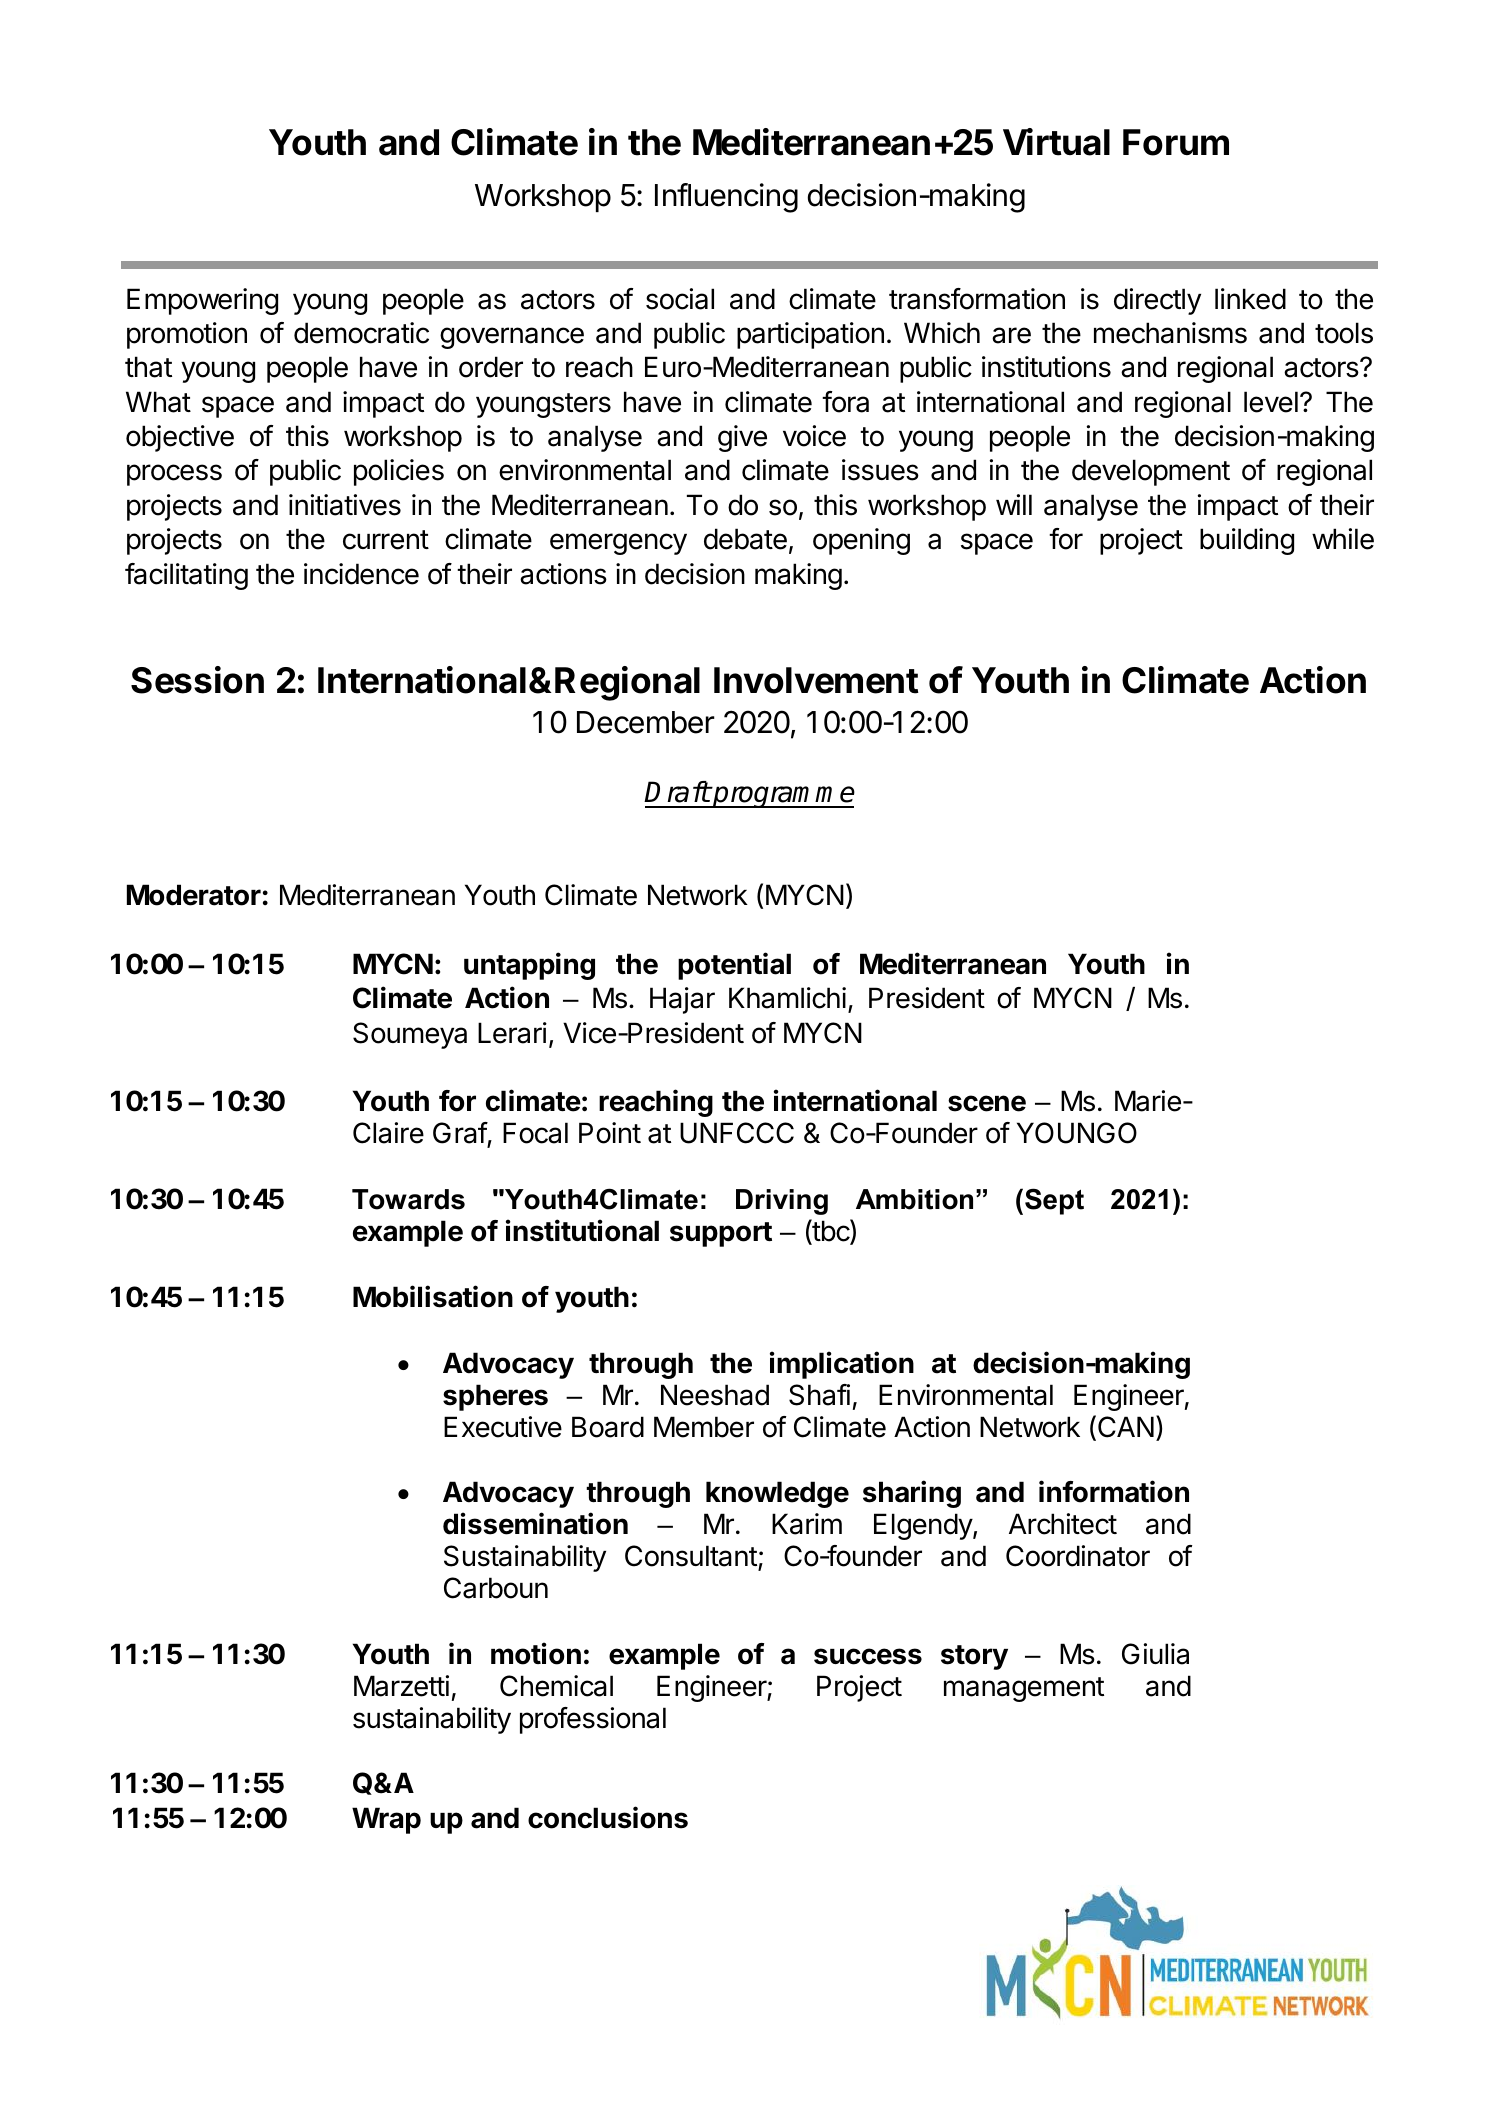 The height and width of the page is (2119, 1499). What do you see at coordinates (1176, 142) in the page?
I see `Forum` at bounding box center [1176, 142].
